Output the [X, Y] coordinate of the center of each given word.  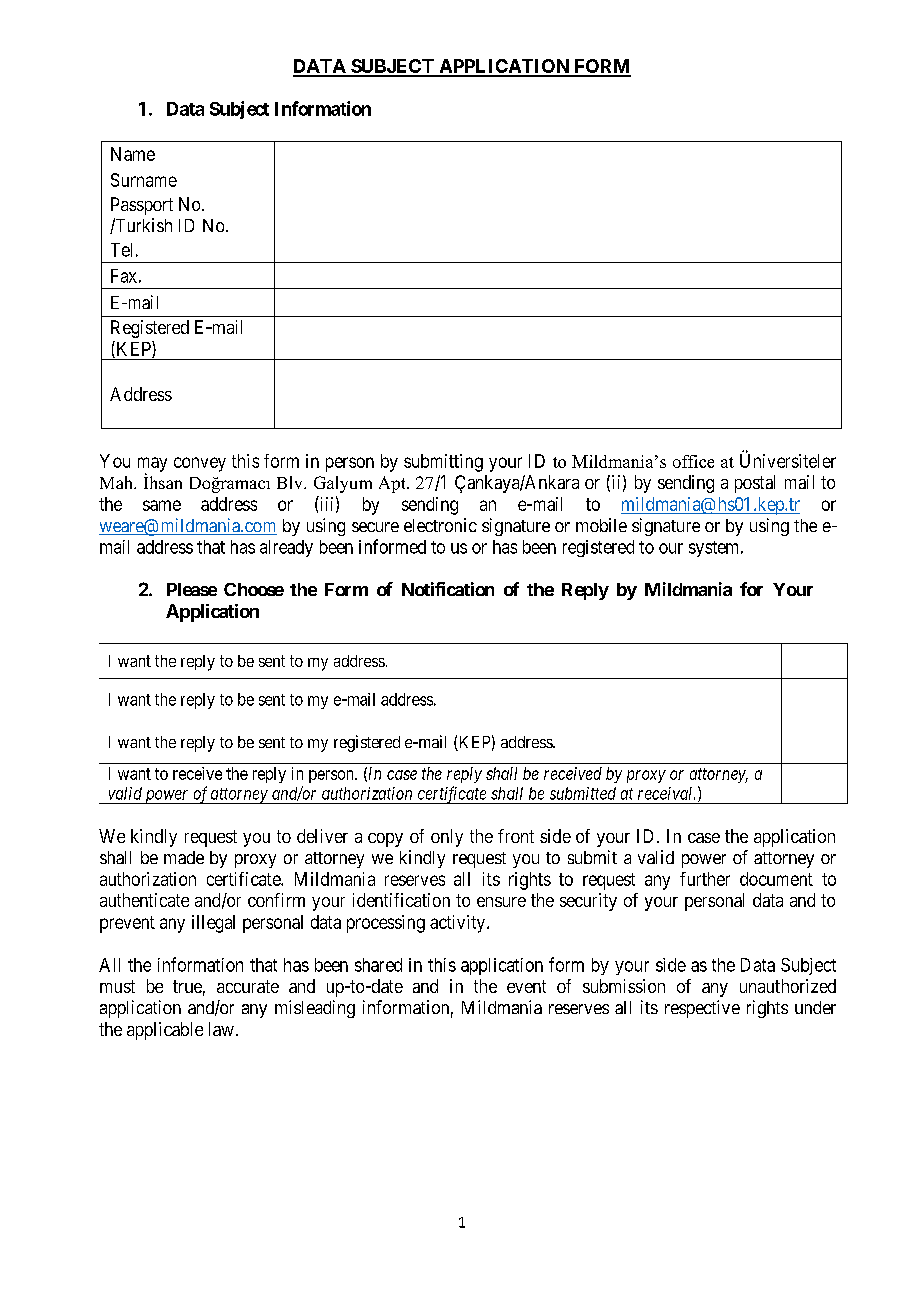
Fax [124, 276]
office [693, 461]
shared [378, 965]
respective [702, 1009]
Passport [142, 206]
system [715, 549]
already [286, 548]
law [221, 1029]
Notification [448, 589]
